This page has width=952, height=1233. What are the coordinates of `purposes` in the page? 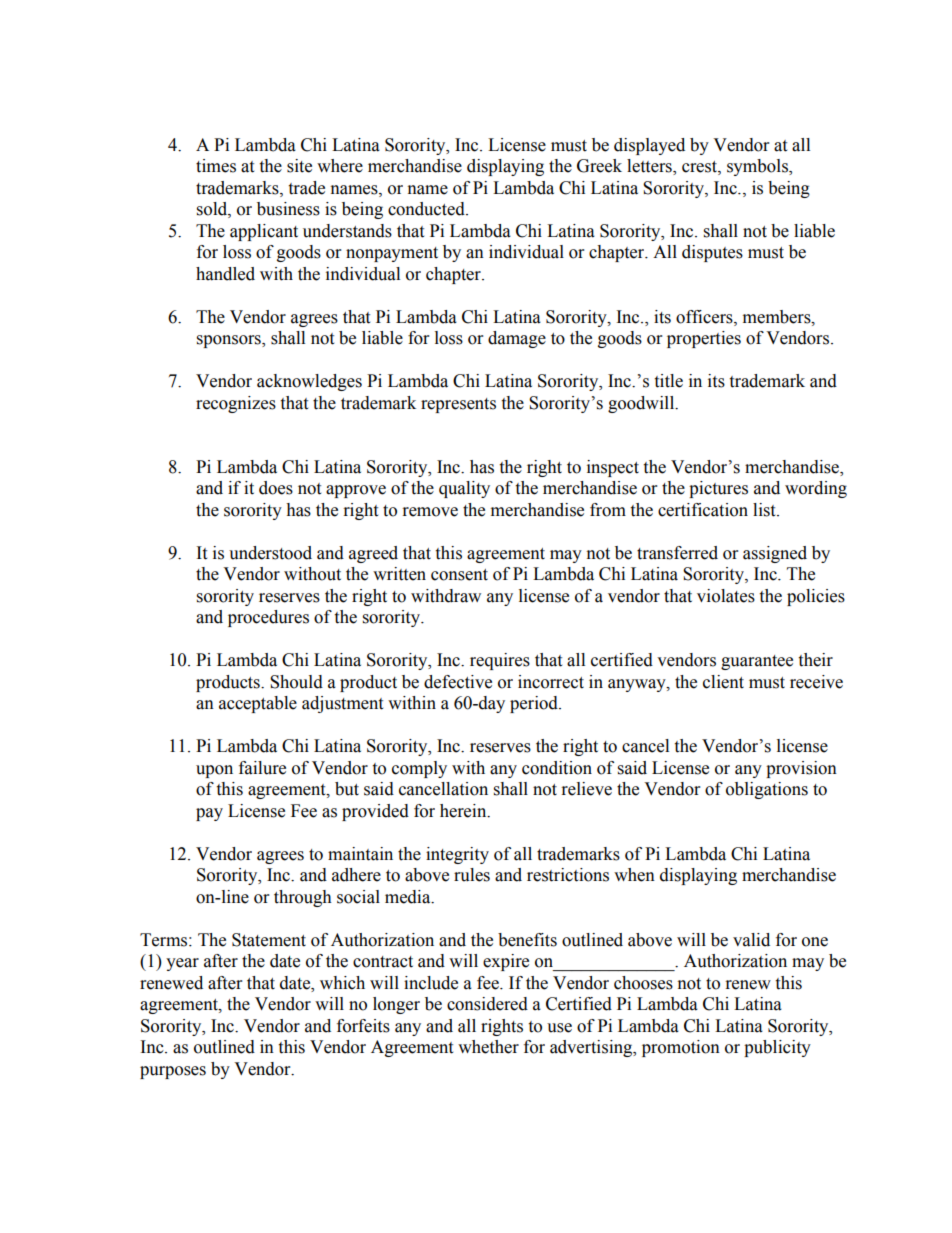 It's located at (173, 1072).
